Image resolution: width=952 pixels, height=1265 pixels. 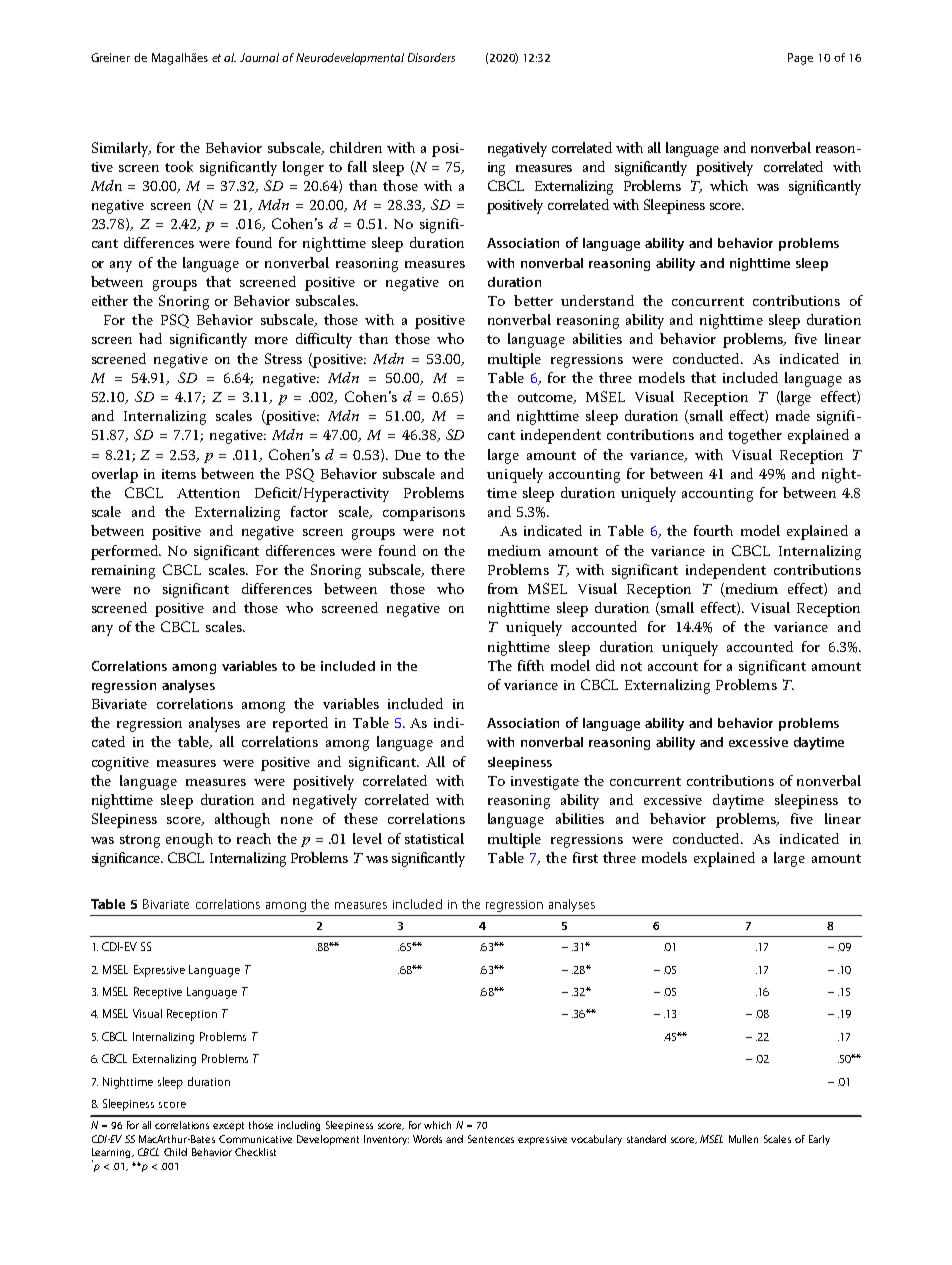 What do you see at coordinates (491, 1139) in the document?
I see `Sentences` at bounding box center [491, 1139].
